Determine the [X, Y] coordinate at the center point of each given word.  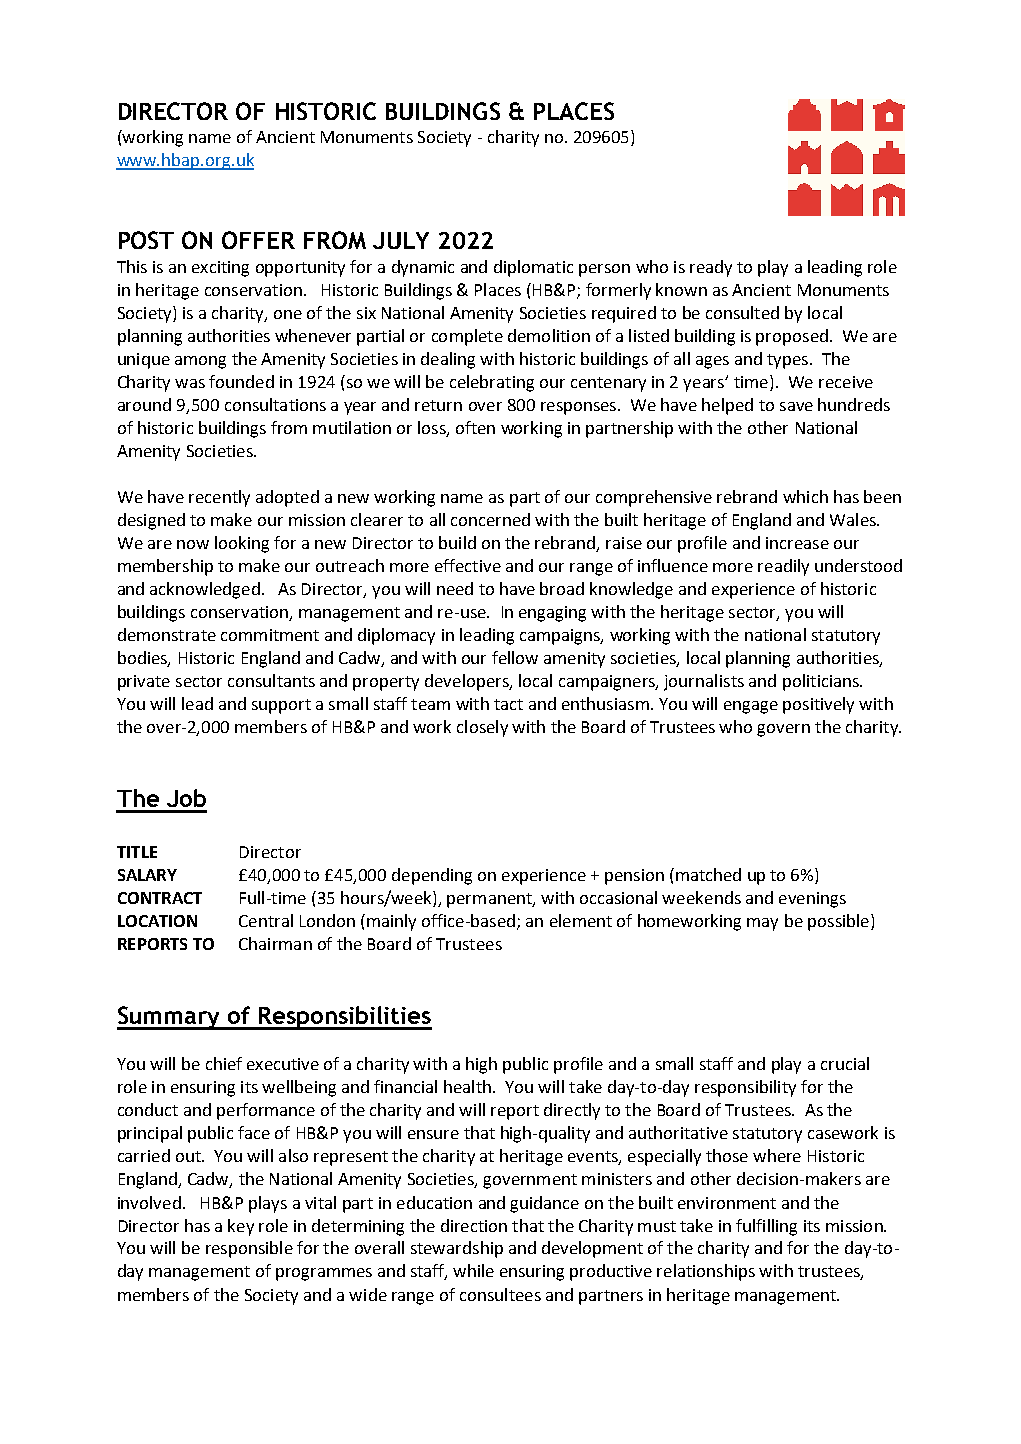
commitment [270, 635]
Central [266, 920]
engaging [552, 614]
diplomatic [533, 268]
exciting [220, 269]
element [581, 920]
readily [783, 567]
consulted [742, 312]
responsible [249, 1249]
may [762, 924]
